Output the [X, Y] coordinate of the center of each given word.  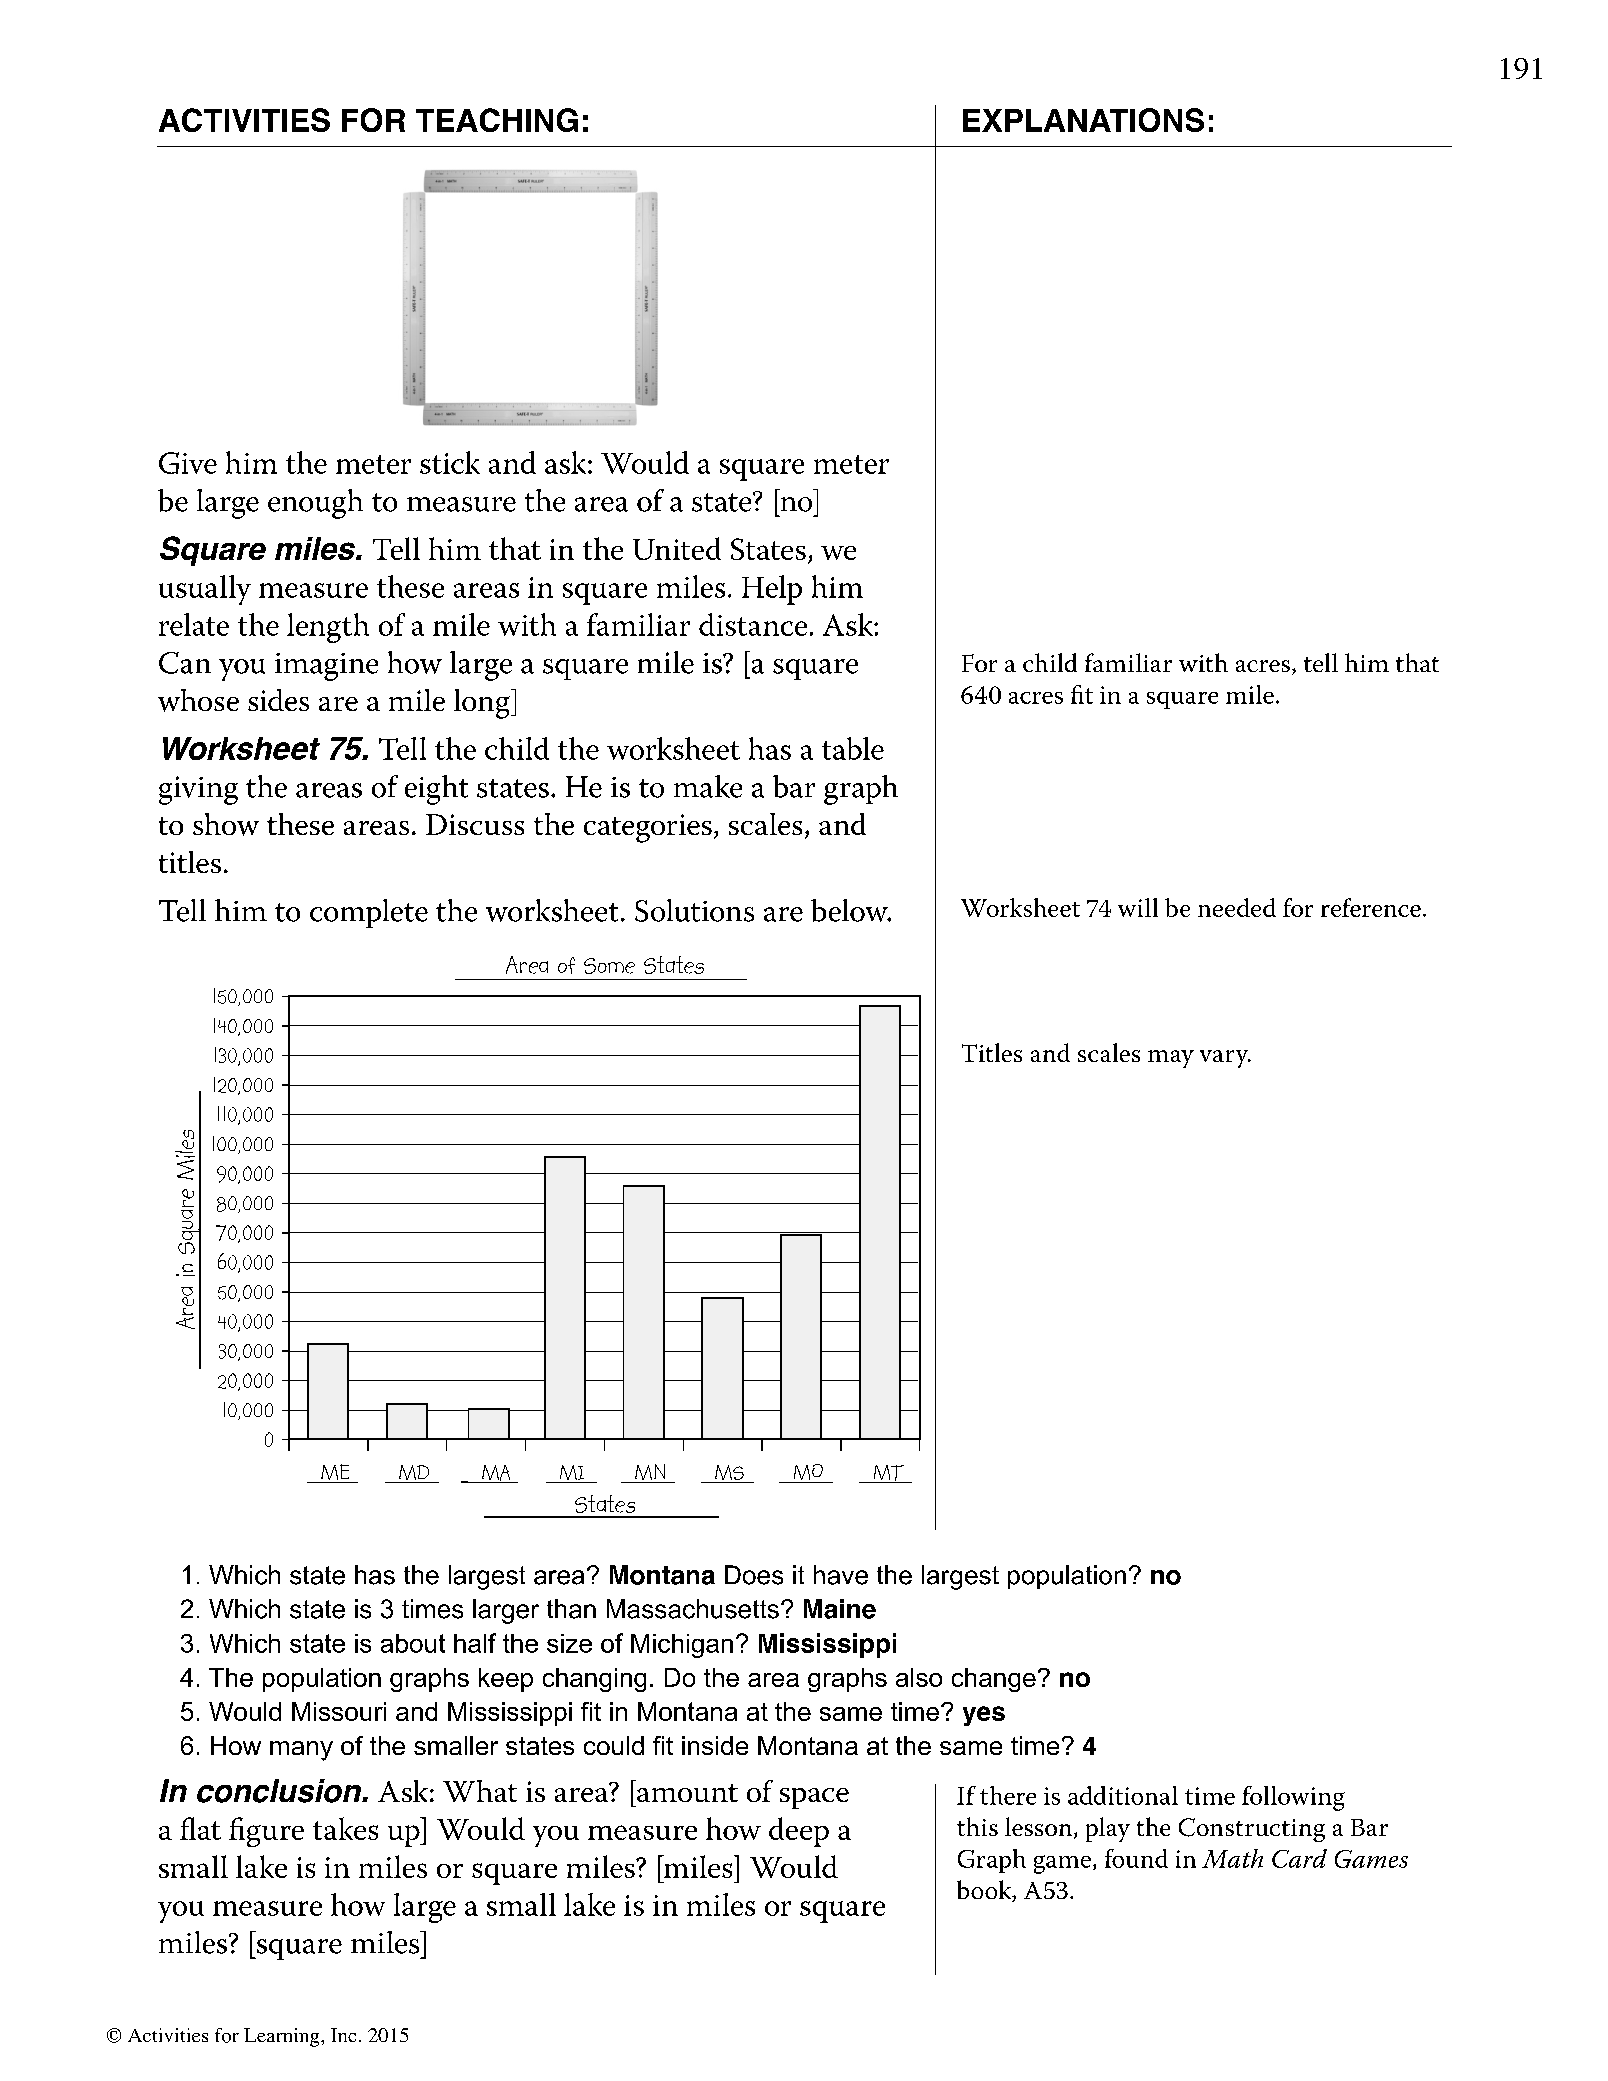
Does [754, 1575]
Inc [343, 2035]
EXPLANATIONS [1083, 120]
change [994, 1680]
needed [1237, 907]
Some [609, 966]
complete [369, 913]
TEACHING [497, 120]
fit [1082, 694]
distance [753, 624]
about [413, 1643]
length [328, 628]
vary [1225, 1059]
